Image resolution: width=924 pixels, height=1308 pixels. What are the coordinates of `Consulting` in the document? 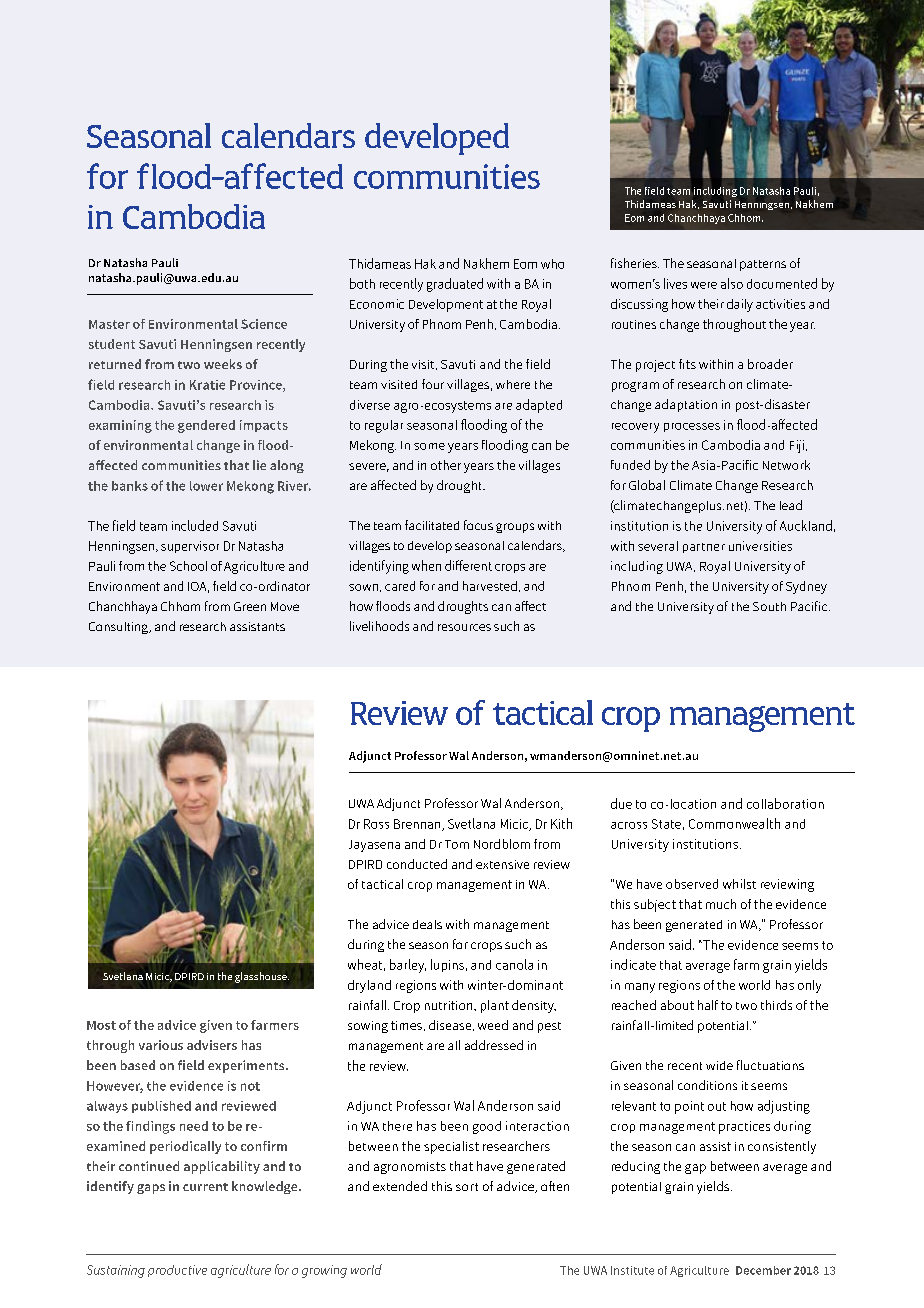 It's located at (119, 628).
